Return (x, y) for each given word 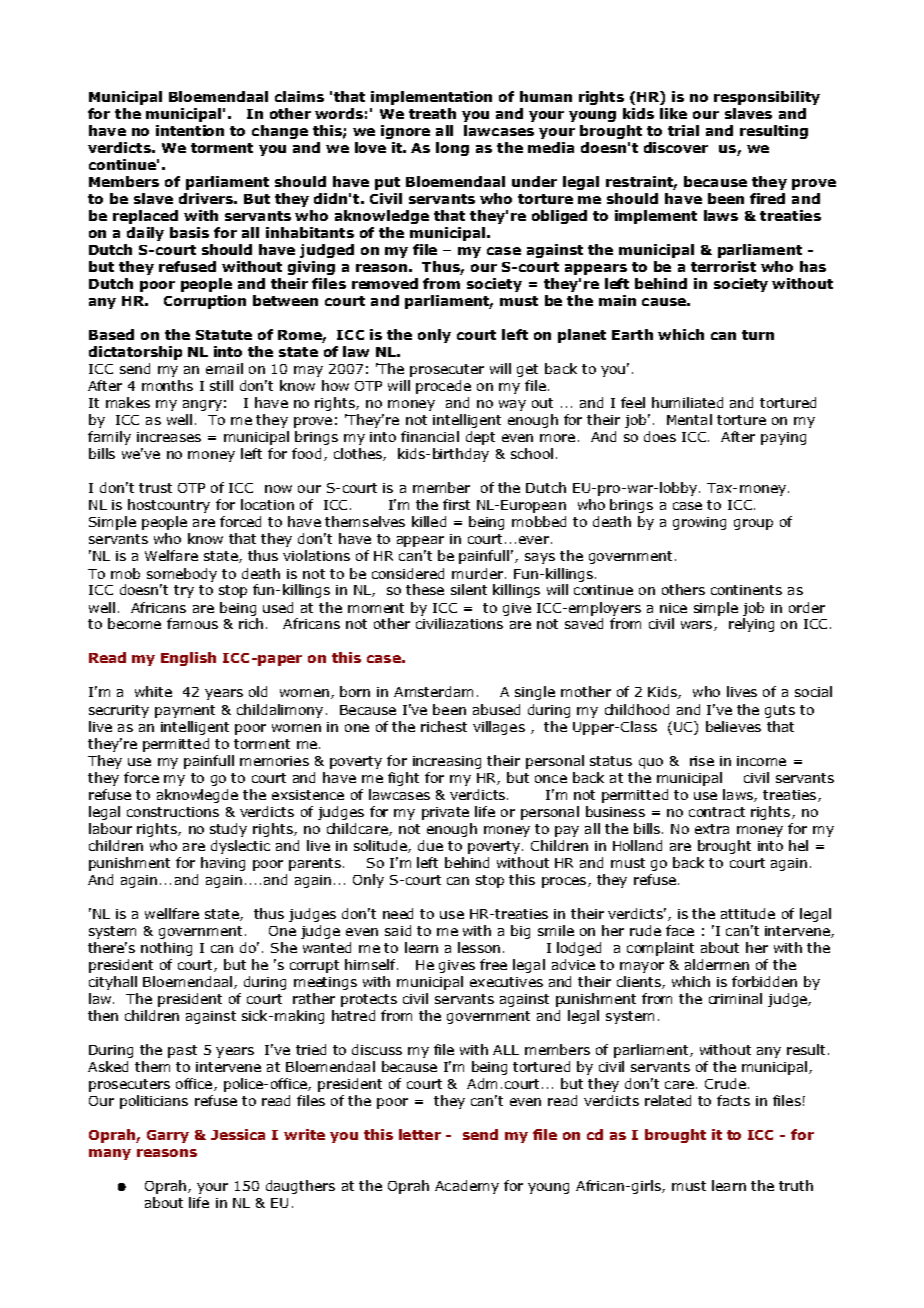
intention (190, 130)
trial (683, 130)
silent (469, 589)
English (188, 659)
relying (751, 625)
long (452, 149)
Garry (168, 1136)
